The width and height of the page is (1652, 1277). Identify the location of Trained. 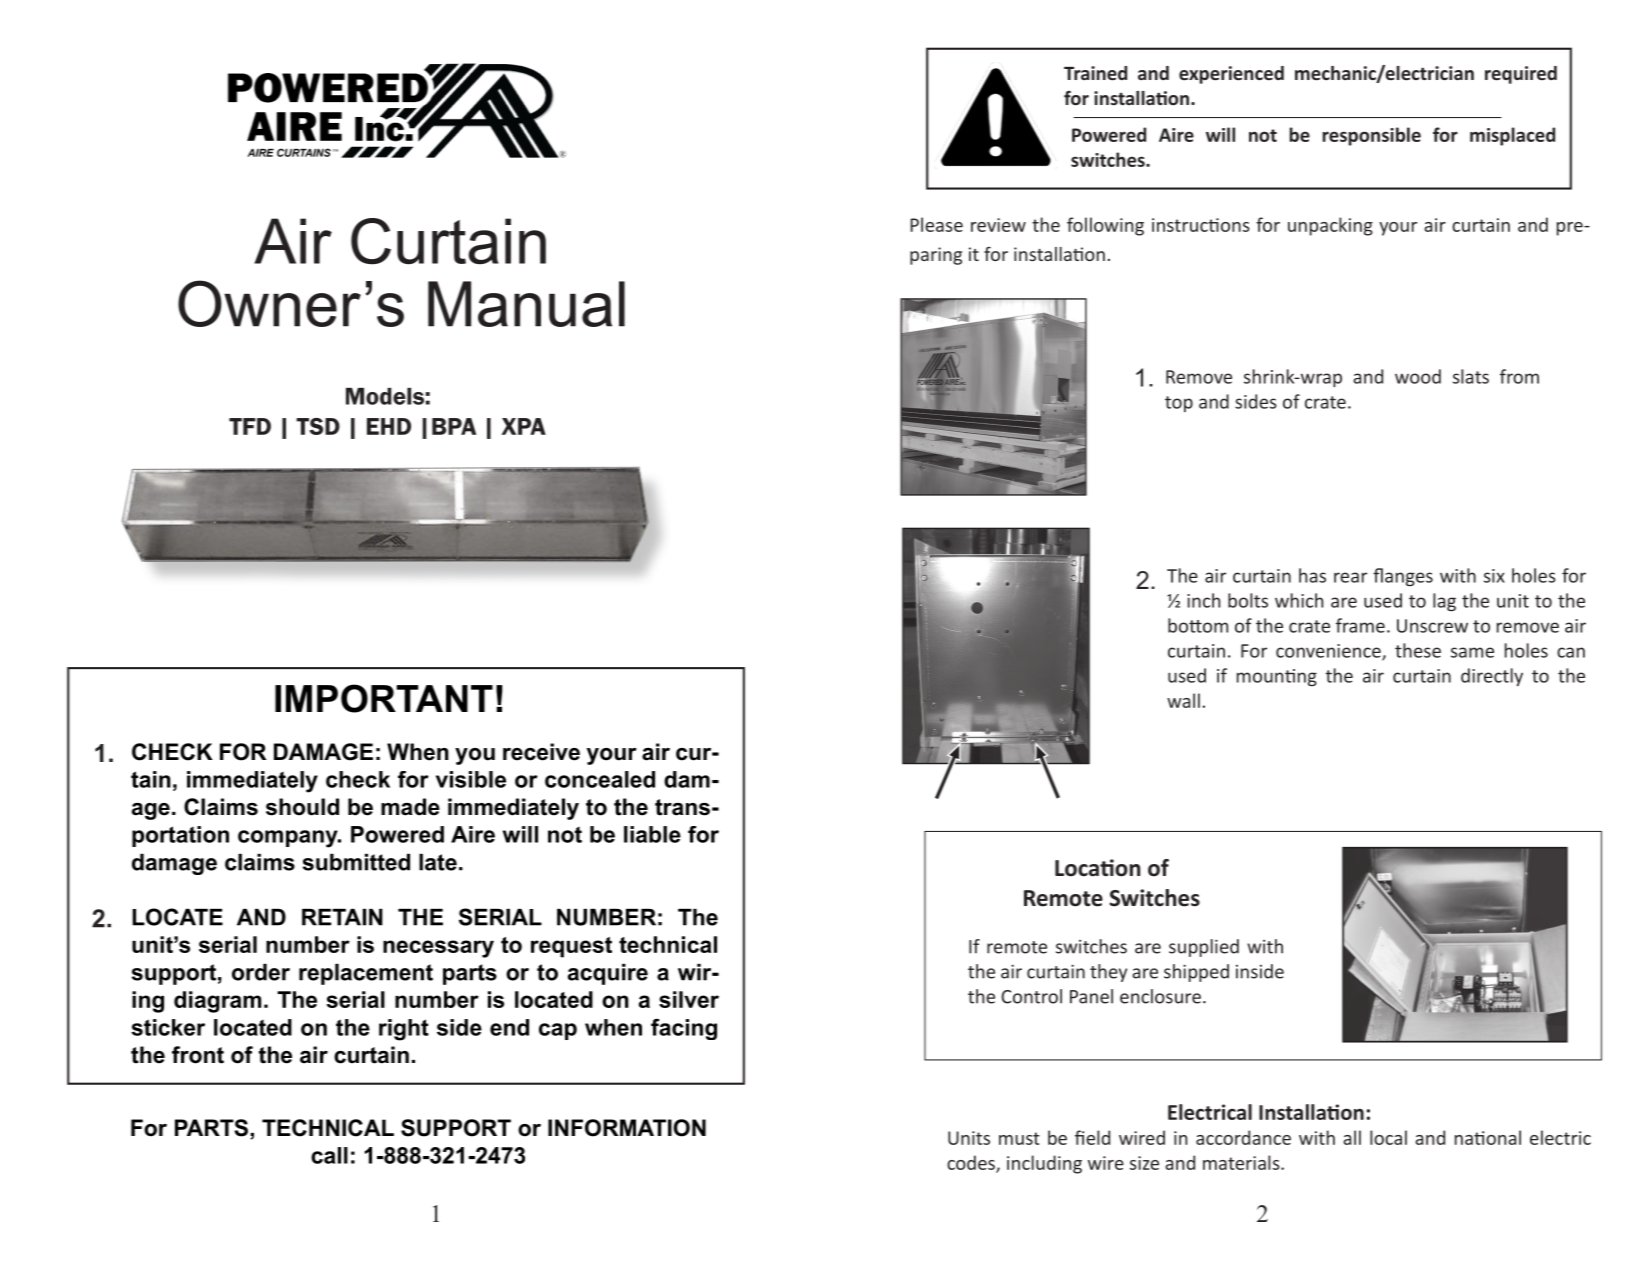
(1095, 73).
